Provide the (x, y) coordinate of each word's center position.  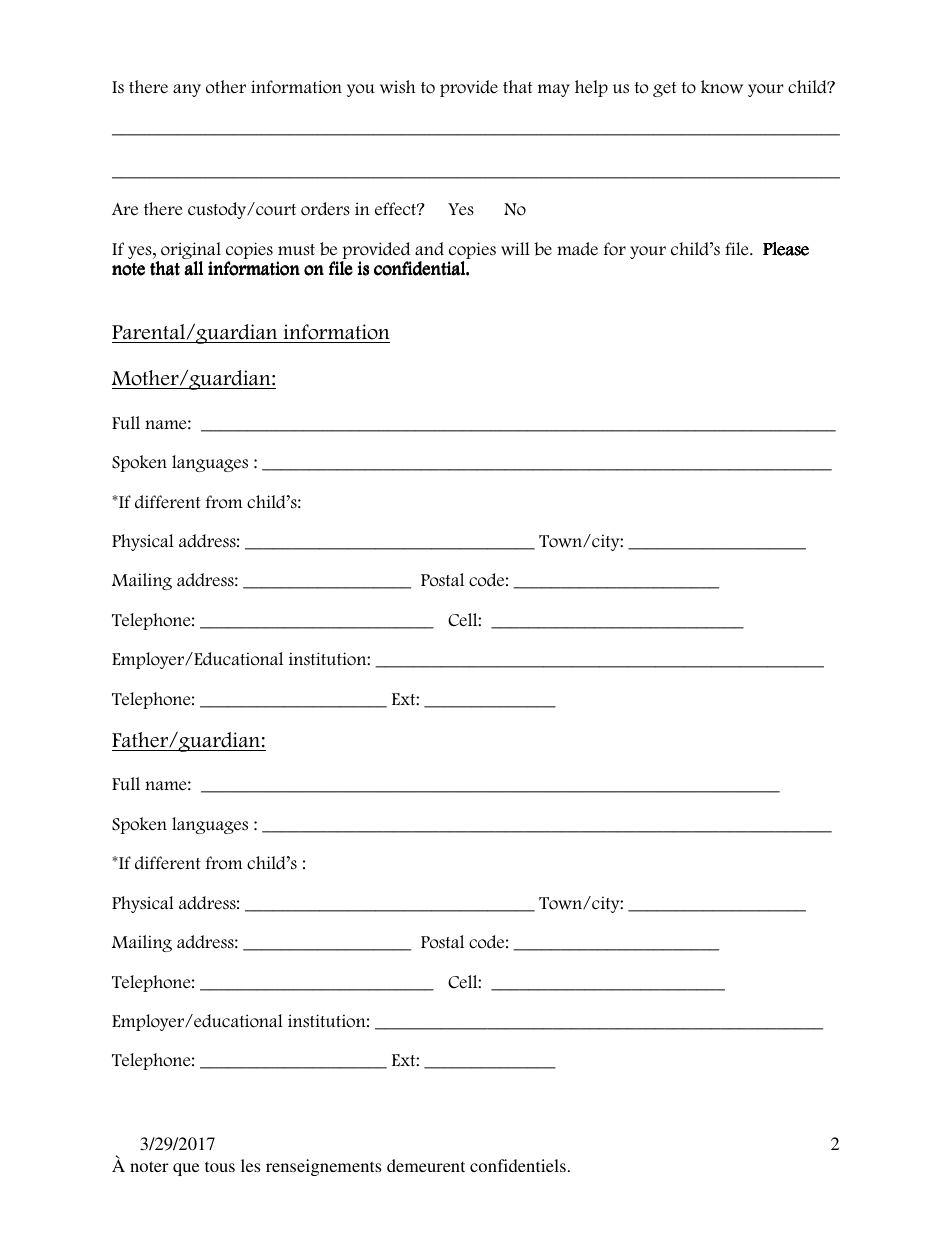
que (186, 1169)
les (250, 1165)
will (515, 249)
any (187, 90)
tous (220, 1166)
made (577, 249)
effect (397, 209)
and (429, 249)
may (554, 90)
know (722, 87)
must (296, 250)
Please (786, 249)
